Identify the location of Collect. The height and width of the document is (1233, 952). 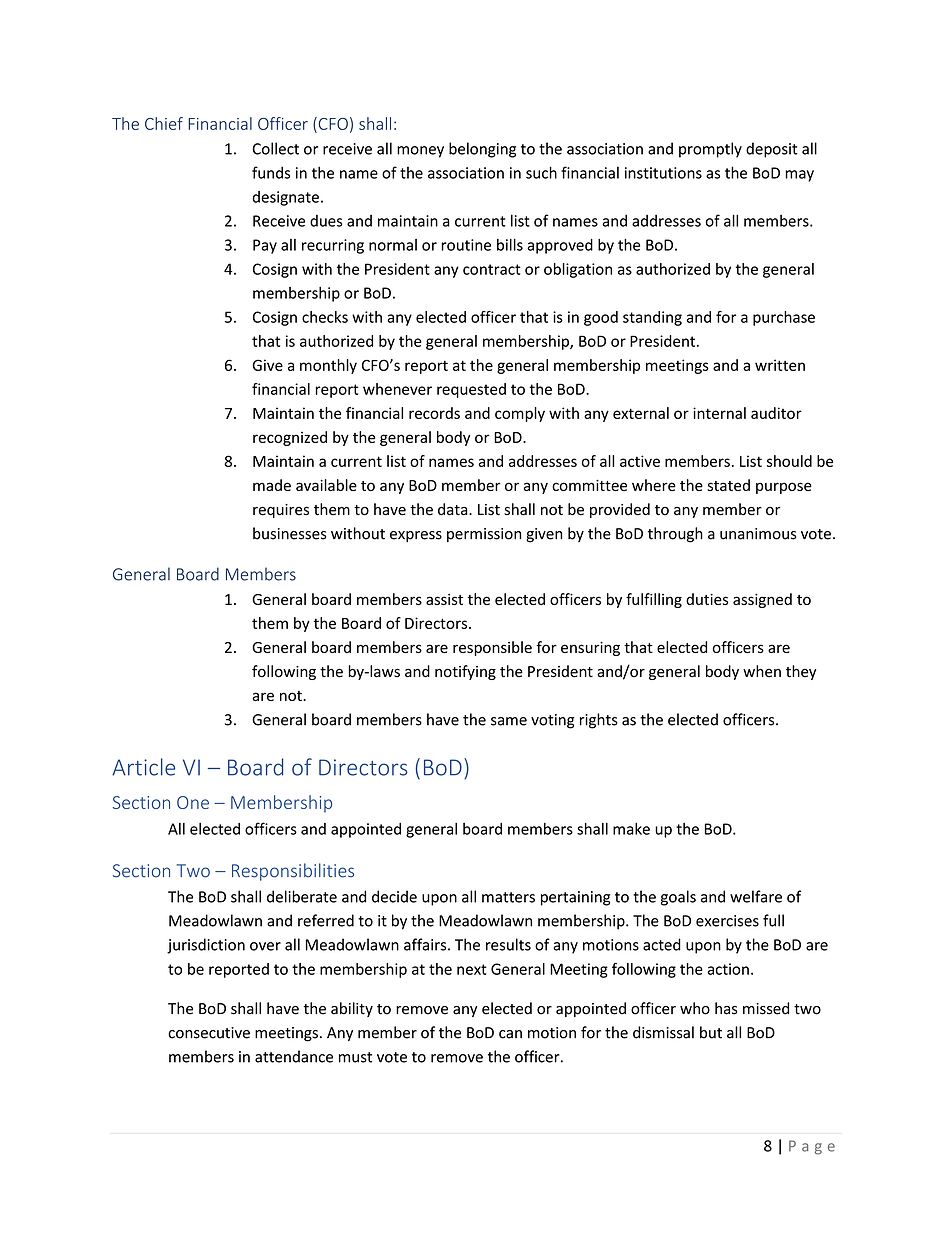
(276, 148).
